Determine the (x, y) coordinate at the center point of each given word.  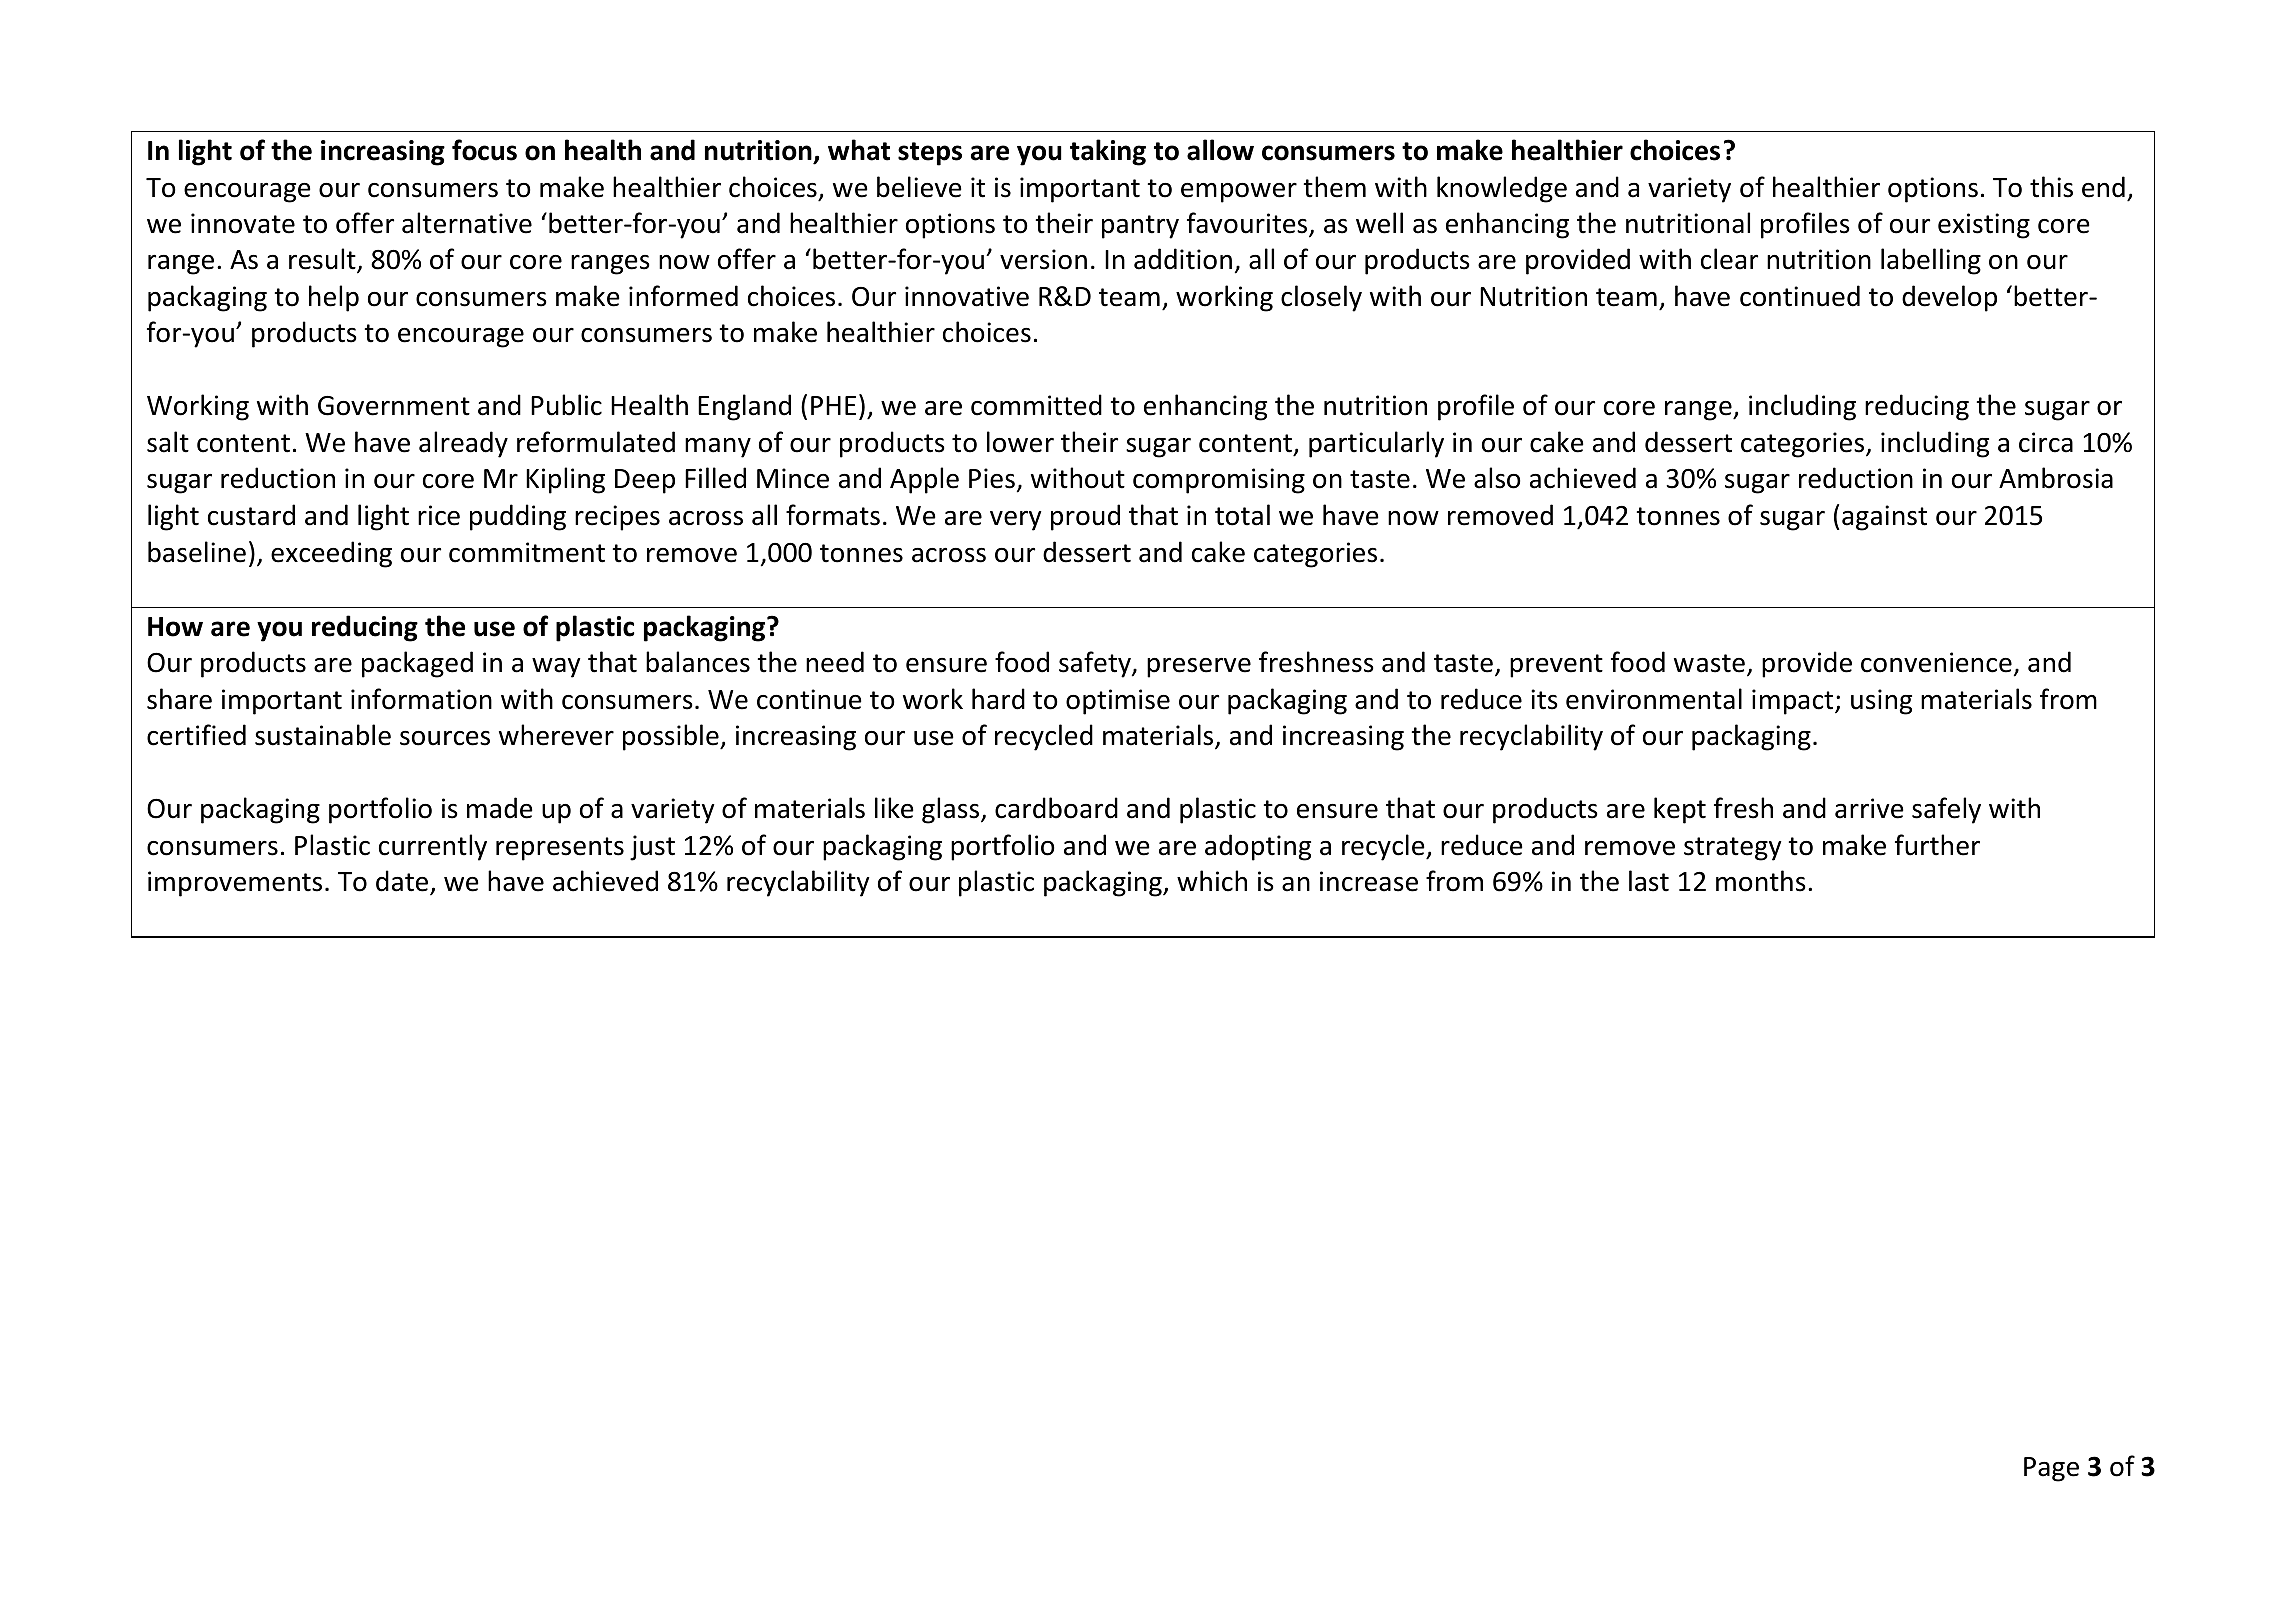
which (1212, 881)
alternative (467, 223)
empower (1239, 193)
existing (1984, 226)
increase (1369, 881)
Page (2051, 1469)
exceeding (331, 554)
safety (1096, 664)
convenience (1936, 662)
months (1761, 881)
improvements (235, 884)
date (403, 882)
